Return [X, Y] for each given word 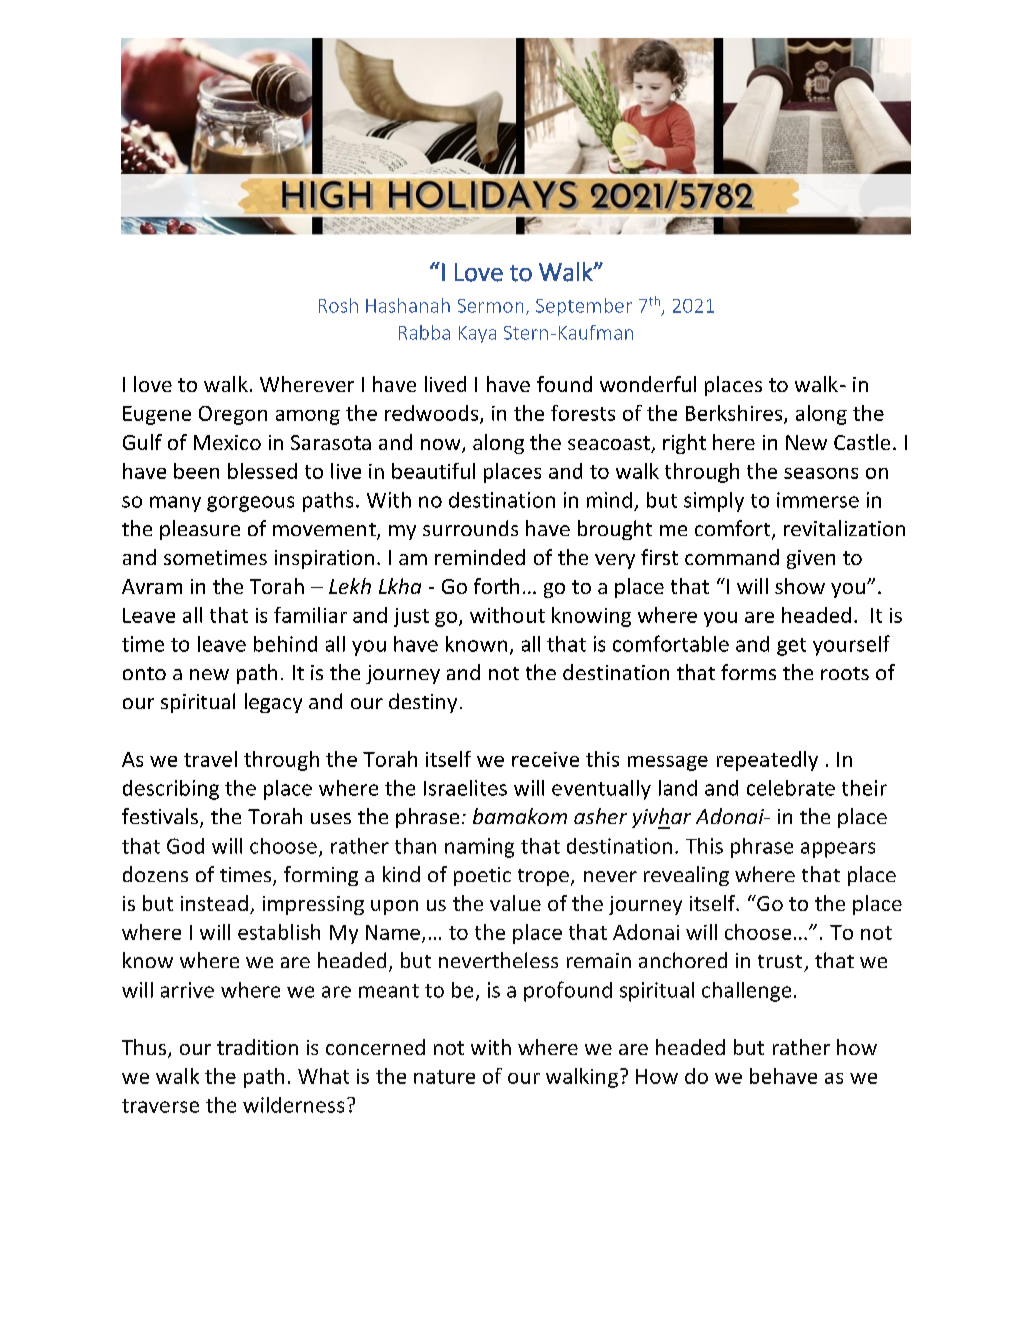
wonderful [648, 384]
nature [444, 1077]
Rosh [338, 305]
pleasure [200, 530]
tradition [257, 1047]
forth [496, 586]
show [800, 586]
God [185, 846]
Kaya [477, 334]
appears [838, 850]
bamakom [520, 816]
